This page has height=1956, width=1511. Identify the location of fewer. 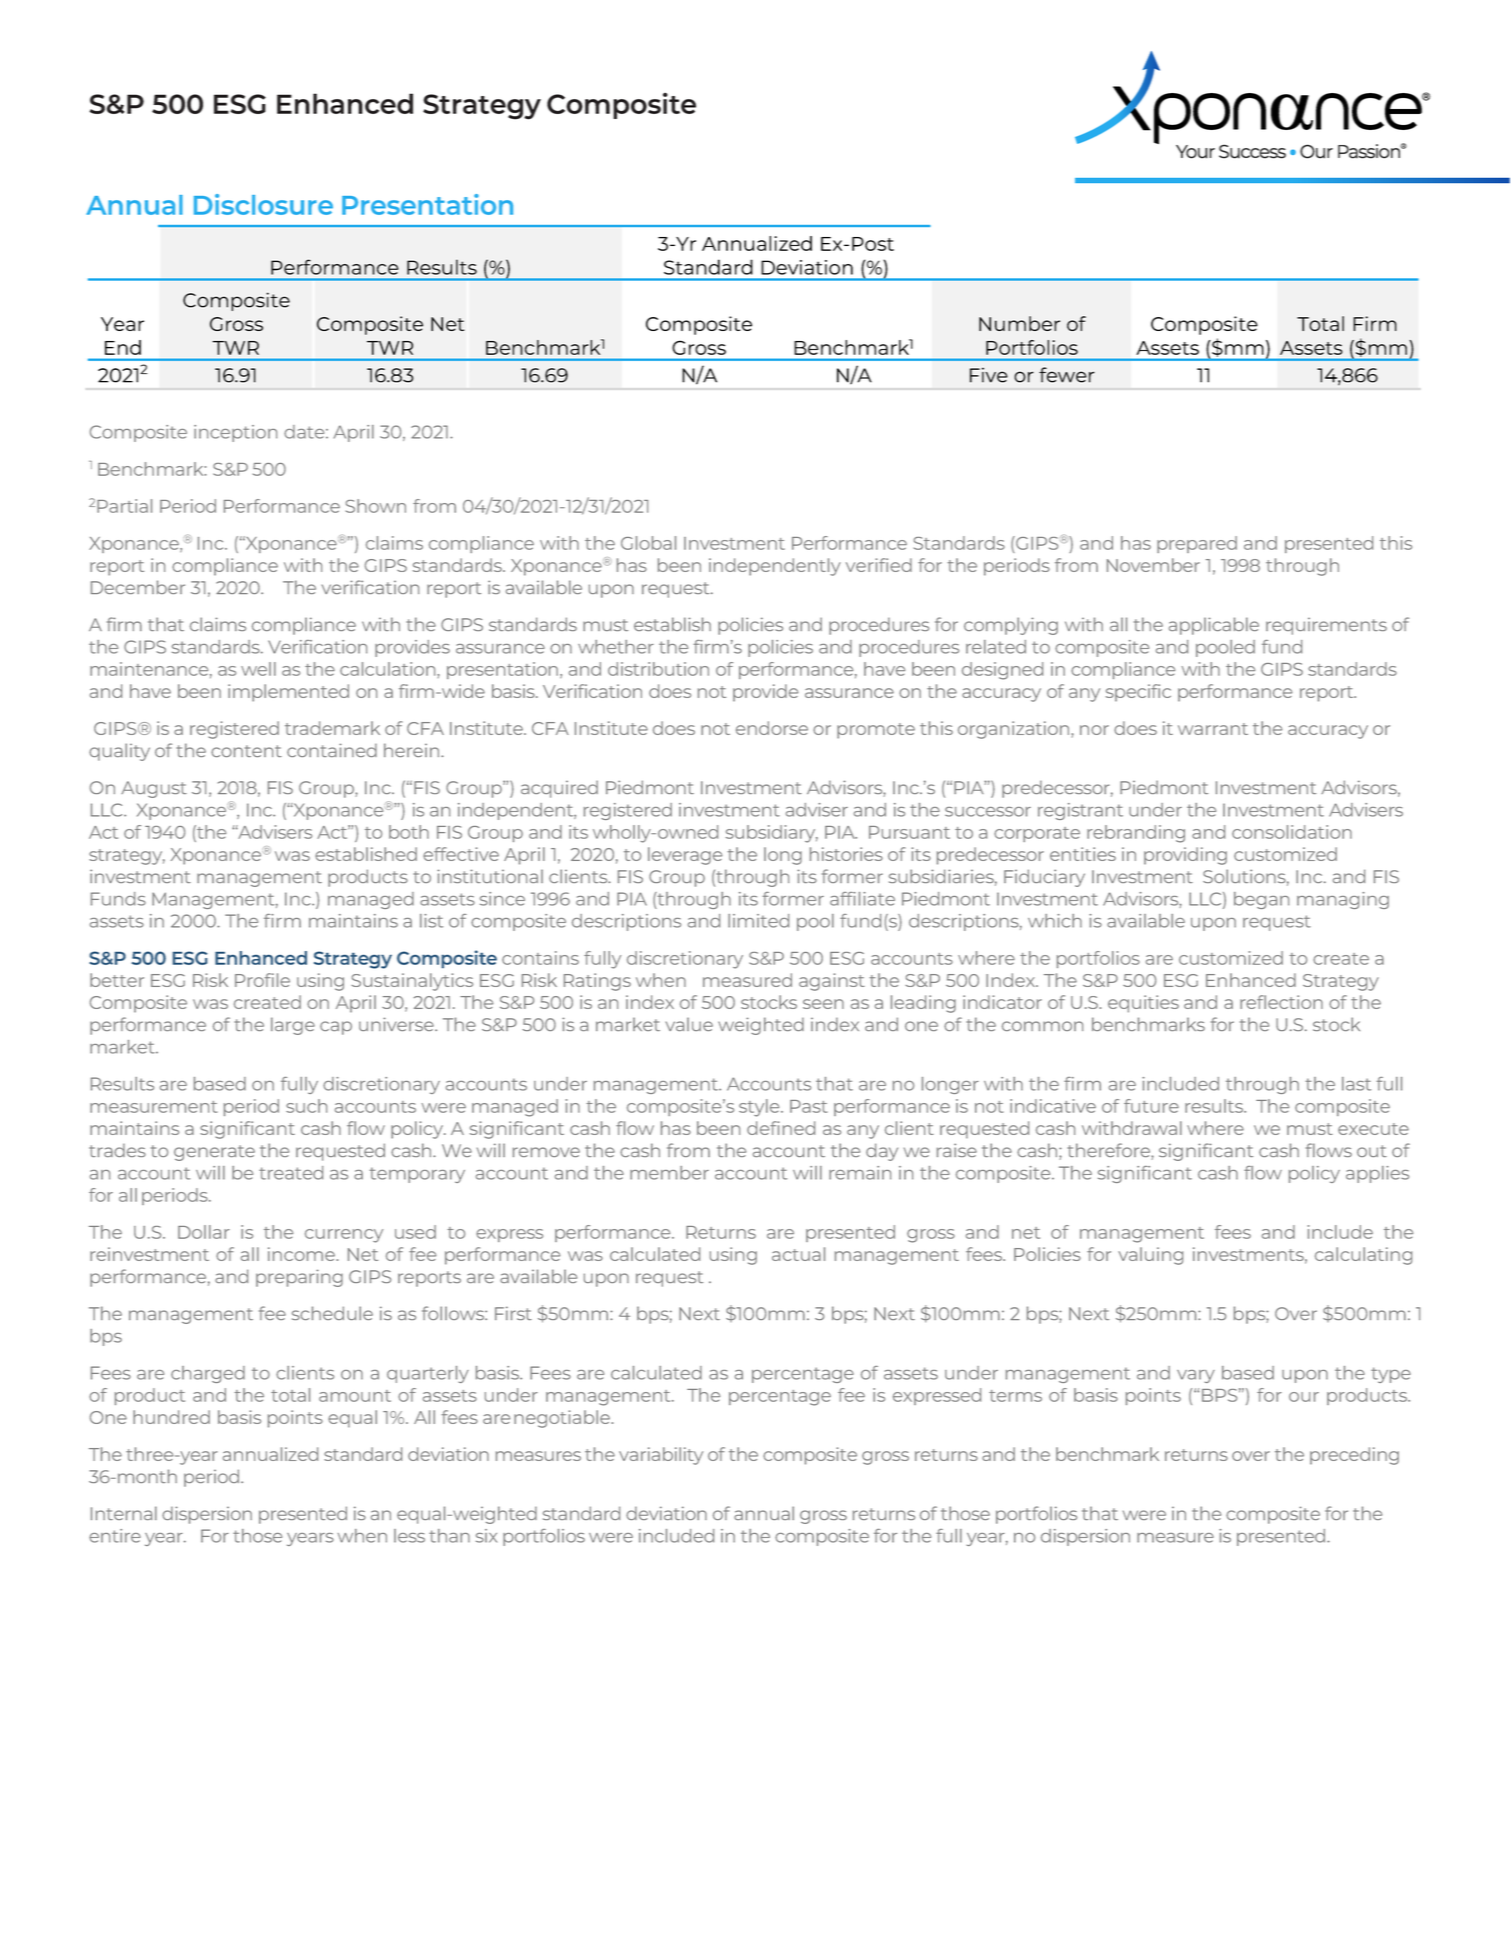
(1067, 375).
